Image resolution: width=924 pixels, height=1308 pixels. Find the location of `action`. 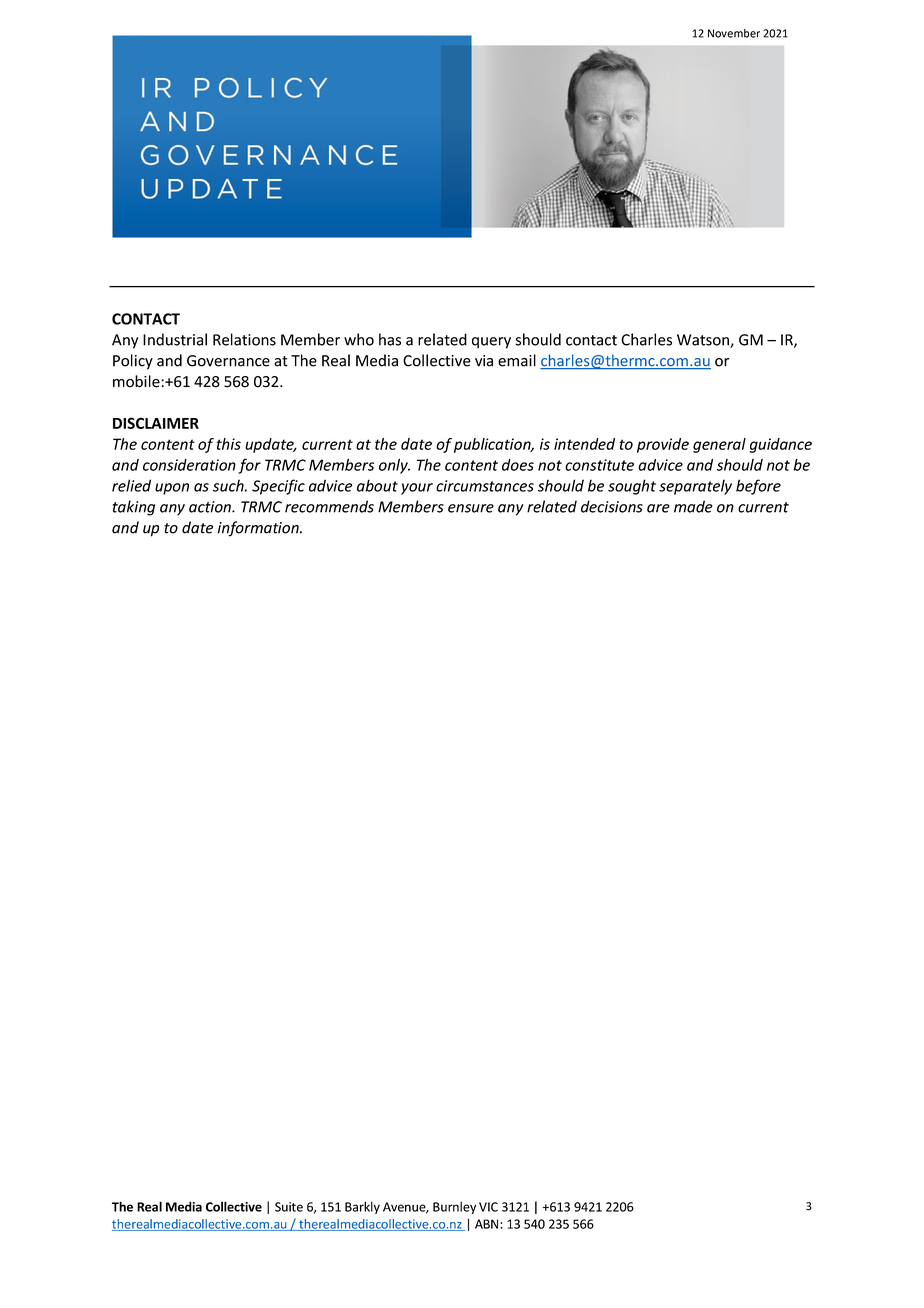

action is located at coordinates (211, 507).
